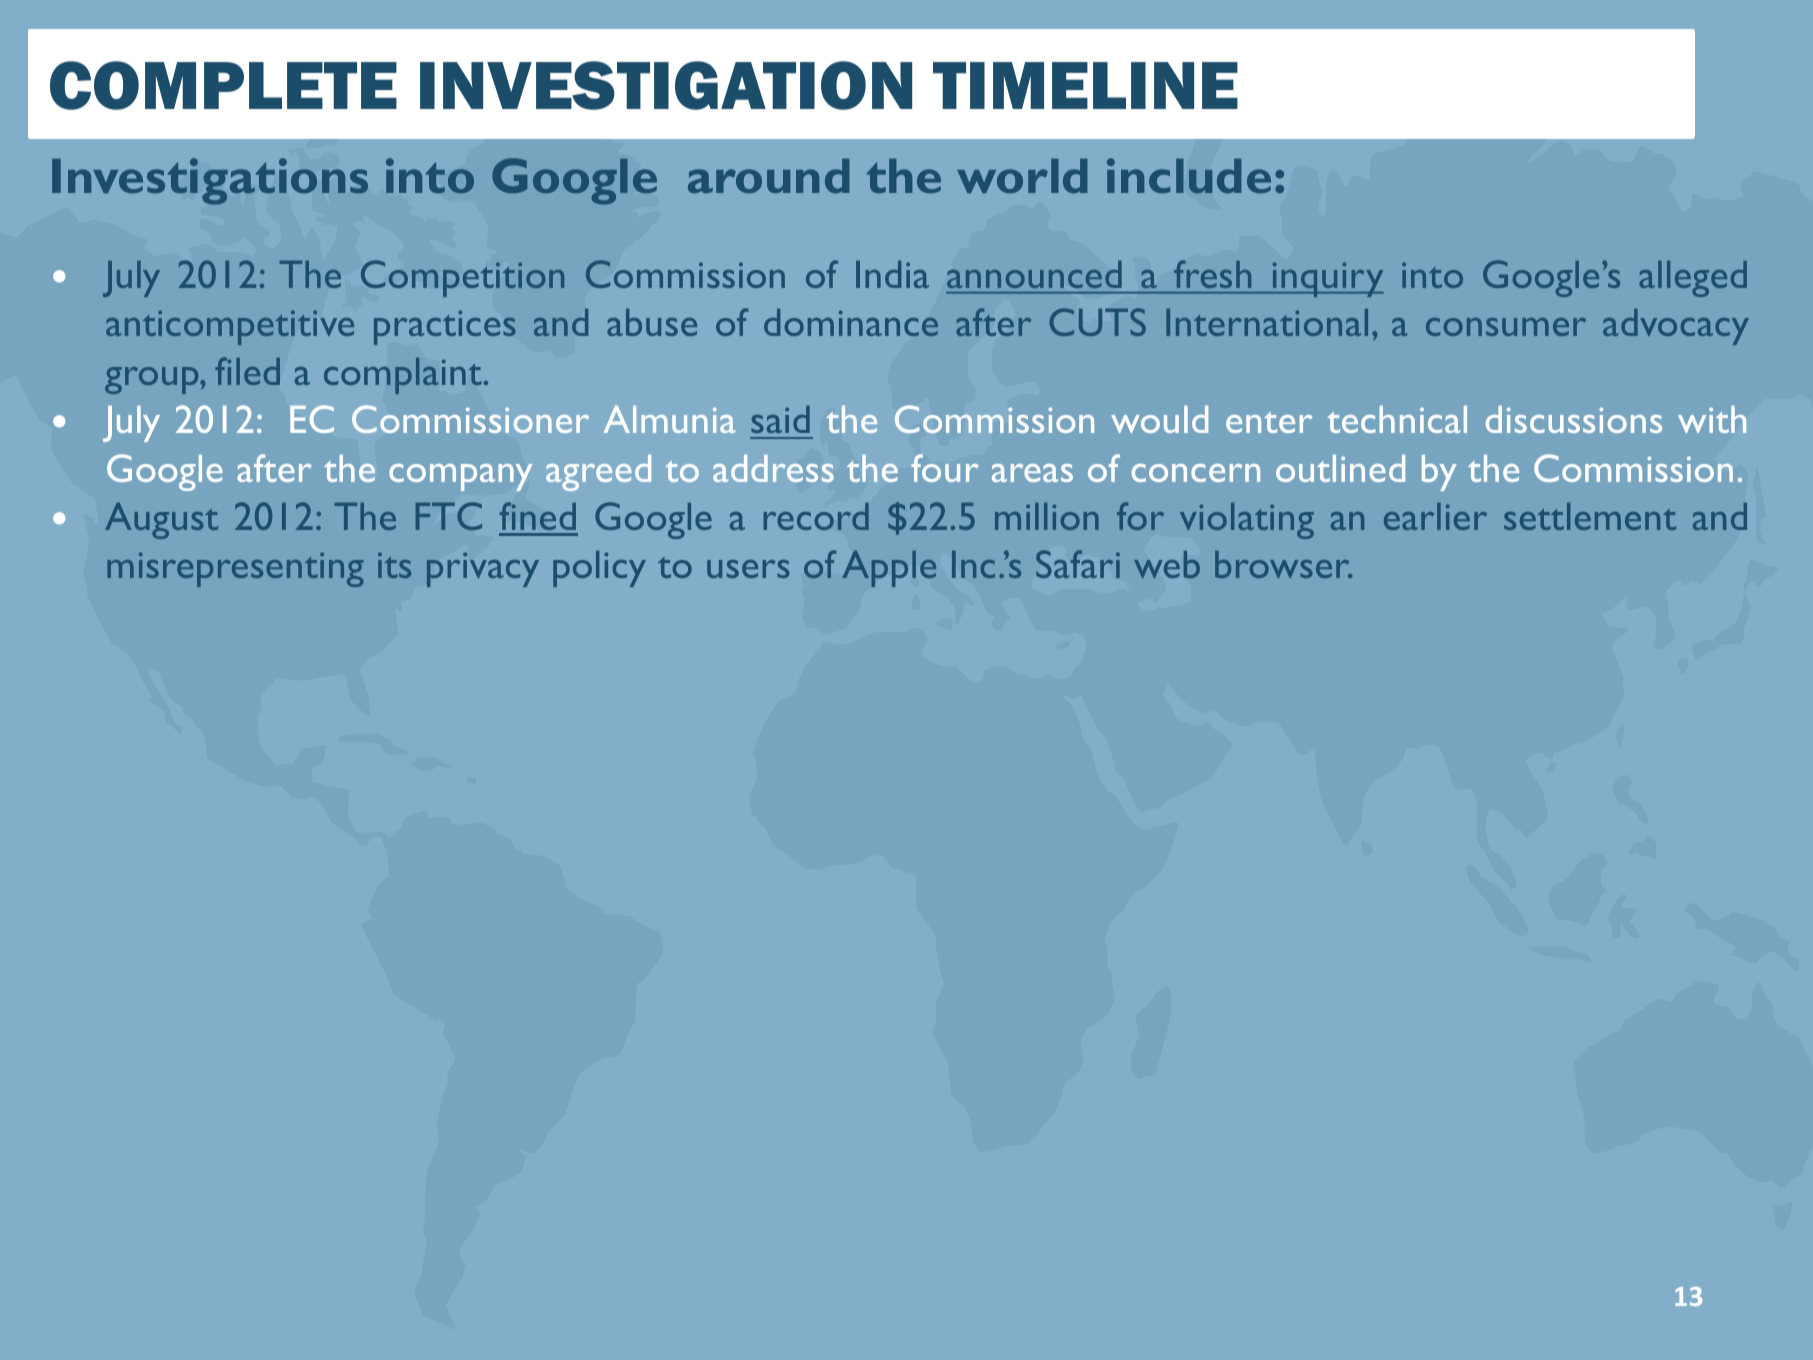 This image has width=1813, height=1360. What do you see at coordinates (1085, 85) in the image?
I see `TIMELINE` at bounding box center [1085, 85].
